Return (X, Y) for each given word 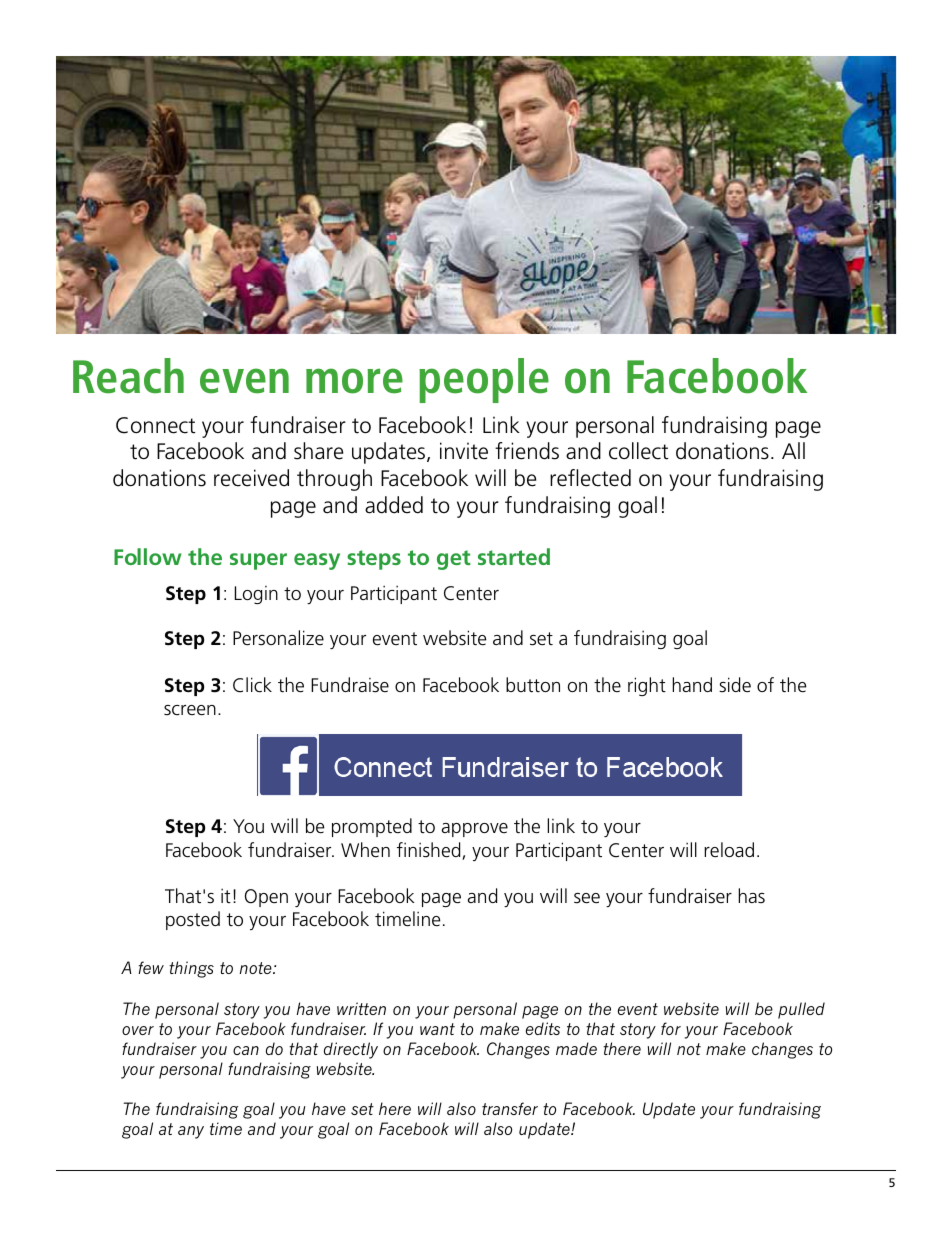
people (484, 380)
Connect (156, 425)
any (191, 1132)
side (735, 685)
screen (190, 710)
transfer (510, 1108)
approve (475, 830)
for (671, 1028)
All (793, 450)
